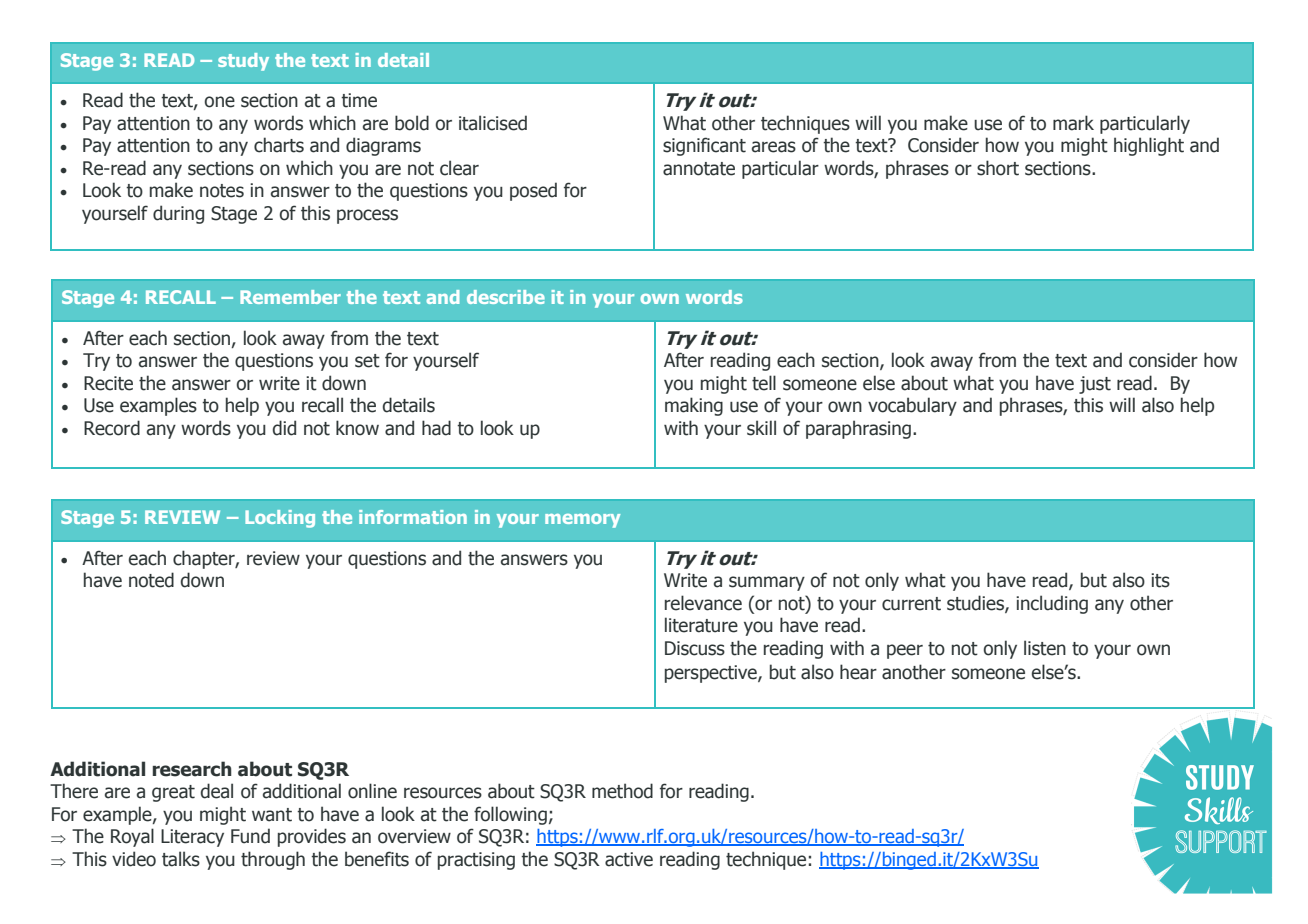 Image resolution: width=1308 pixels, height=924 pixels. I want to click on just, so click(1095, 385).
